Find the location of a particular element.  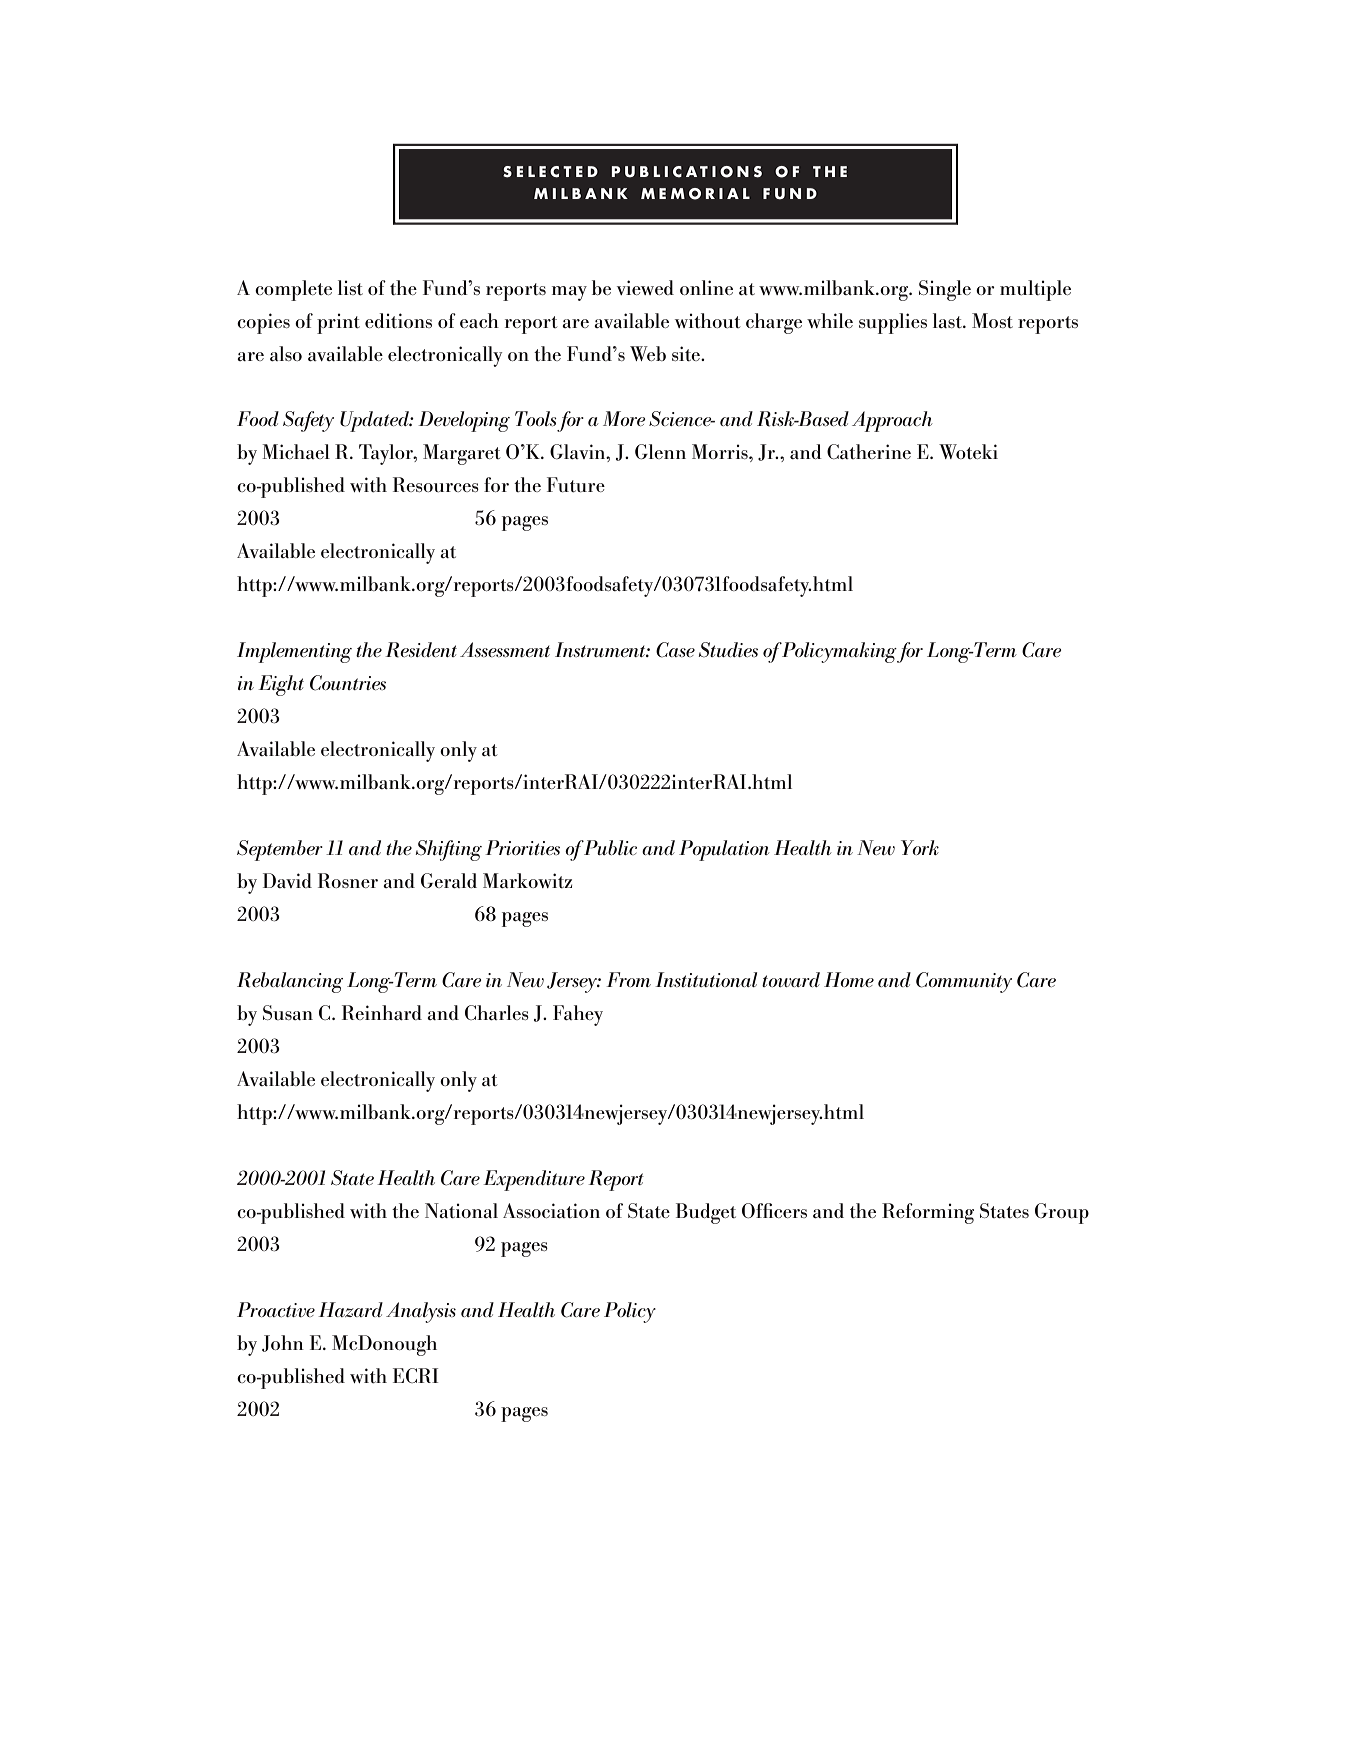

list is located at coordinates (350, 287).
